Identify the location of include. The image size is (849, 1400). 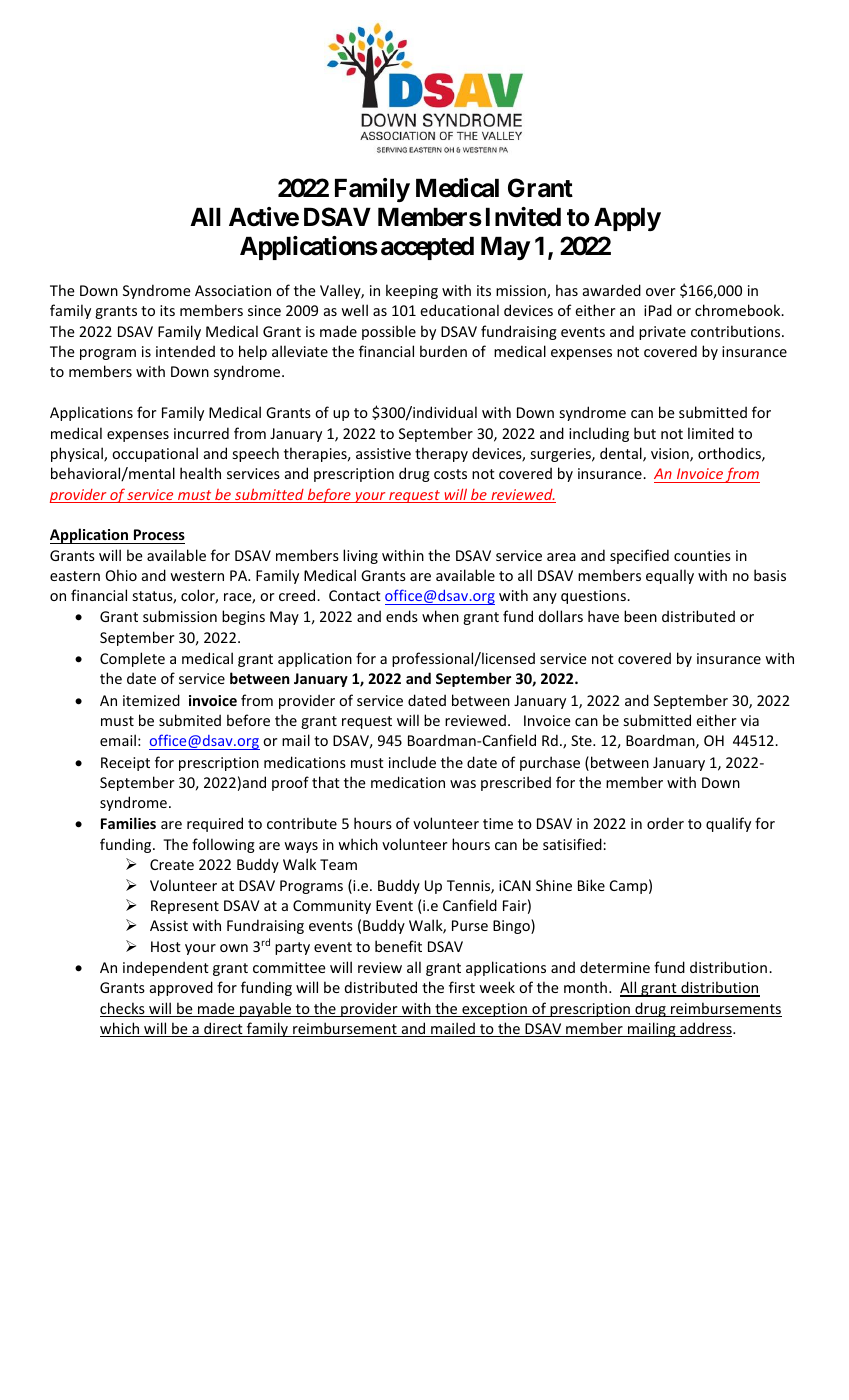
(412, 762).
